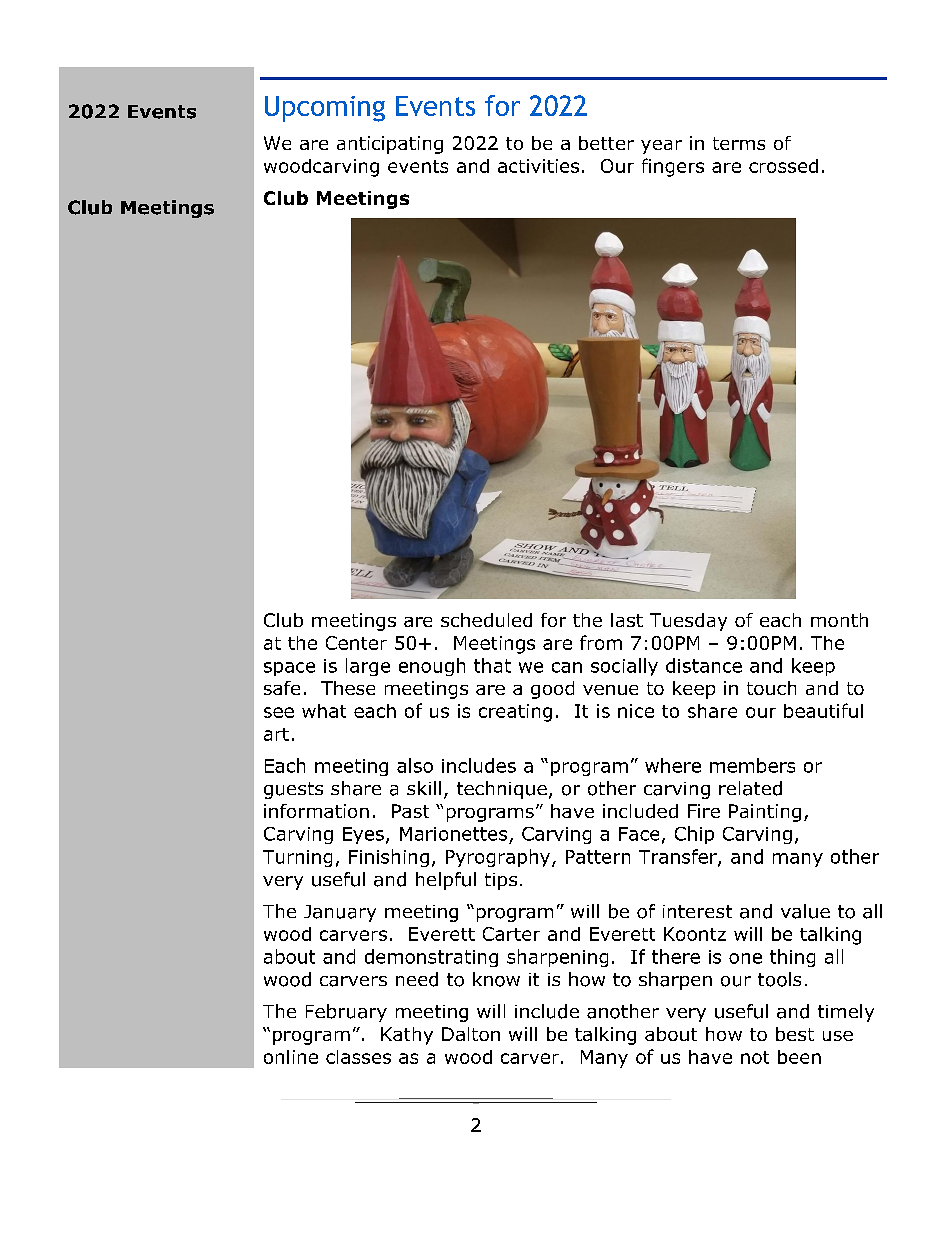 This screenshot has height=1233, width=952. Describe the element at coordinates (783, 166) in the screenshot. I see `crossed` at that location.
